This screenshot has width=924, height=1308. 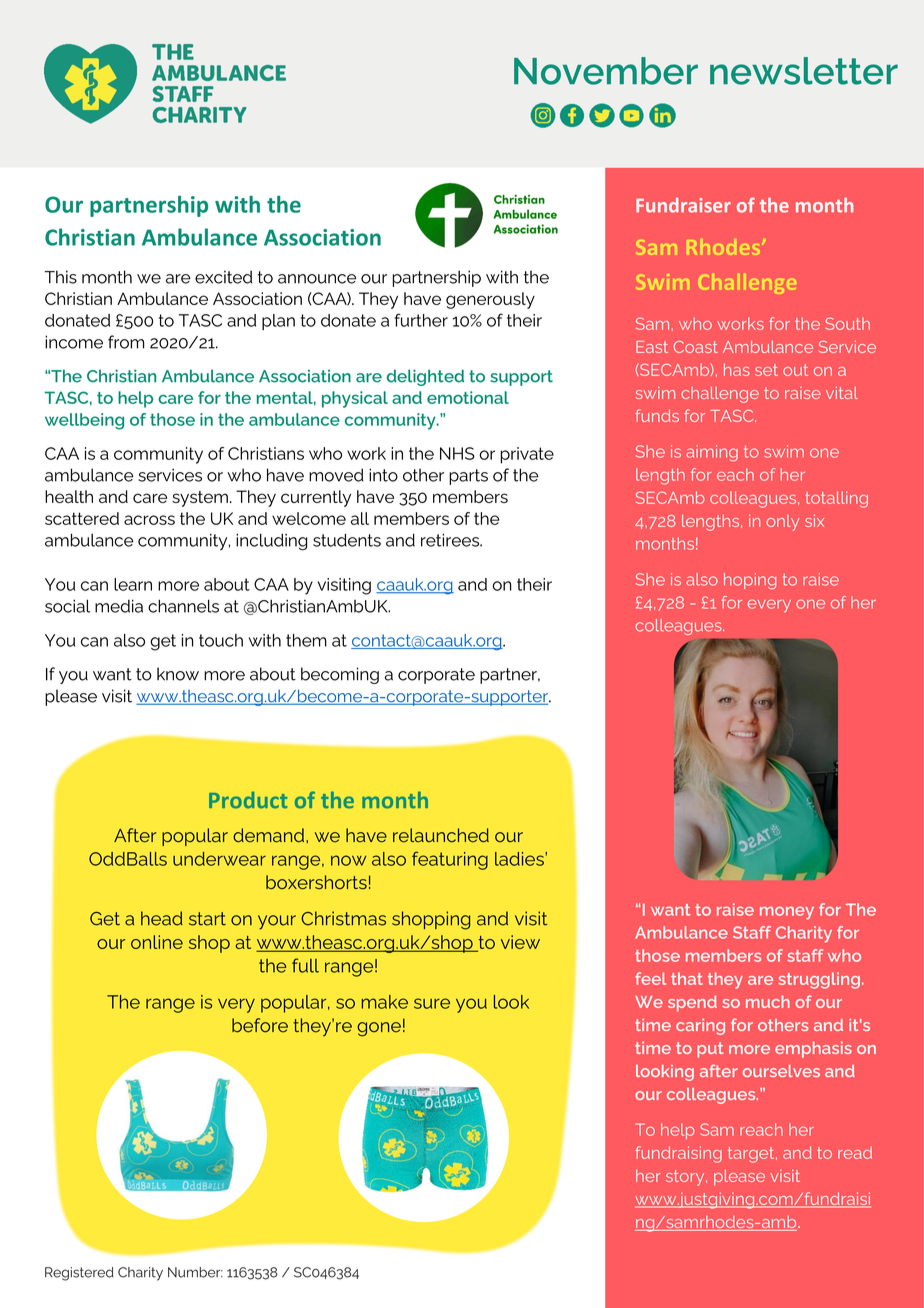 What do you see at coordinates (752, 1155) in the screenshot?
I see `target` at bounding box center [752, 1155].
